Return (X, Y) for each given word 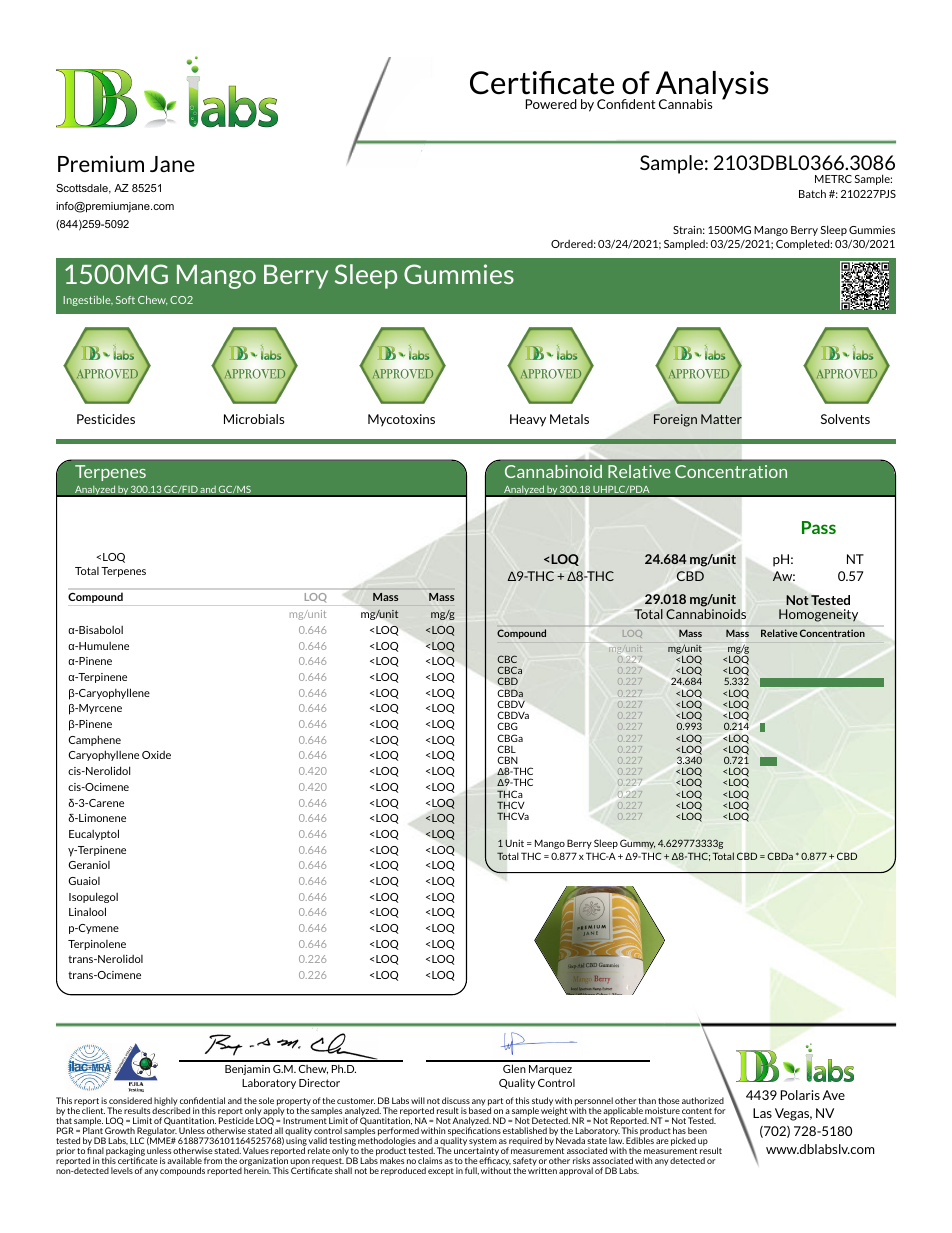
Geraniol (89, 865)
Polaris (800, 1095)
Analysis (711, 86)
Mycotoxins (401, 420)
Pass (819, 527)
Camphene (94, 740)
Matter (721, 419)
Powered (551, 104)
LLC (137, 1140)
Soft (125, 300)
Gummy (637, 844)
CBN (507, 760)
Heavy (528, 420)
